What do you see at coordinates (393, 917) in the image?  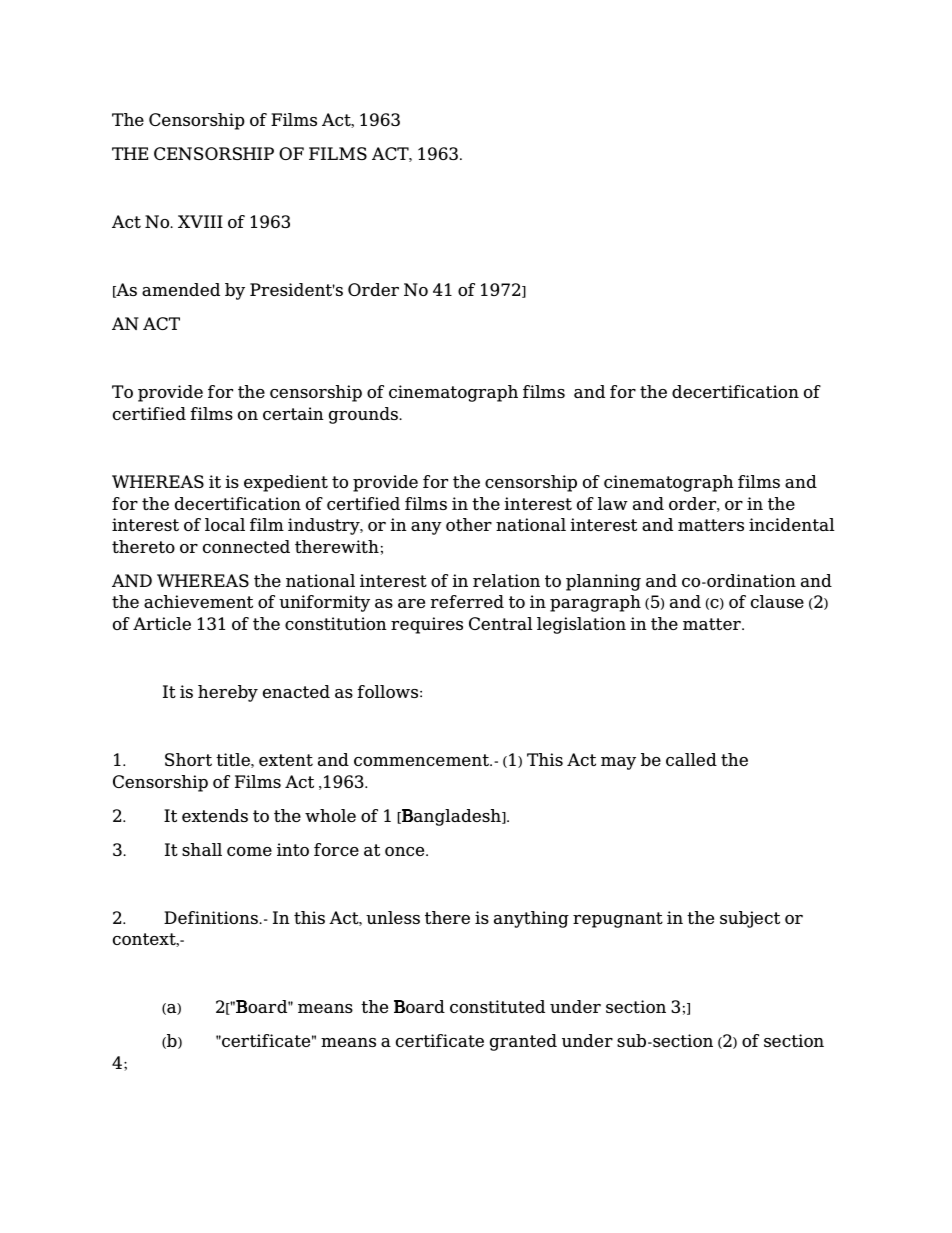 I see `unless` at bounding box center [393, 917].
